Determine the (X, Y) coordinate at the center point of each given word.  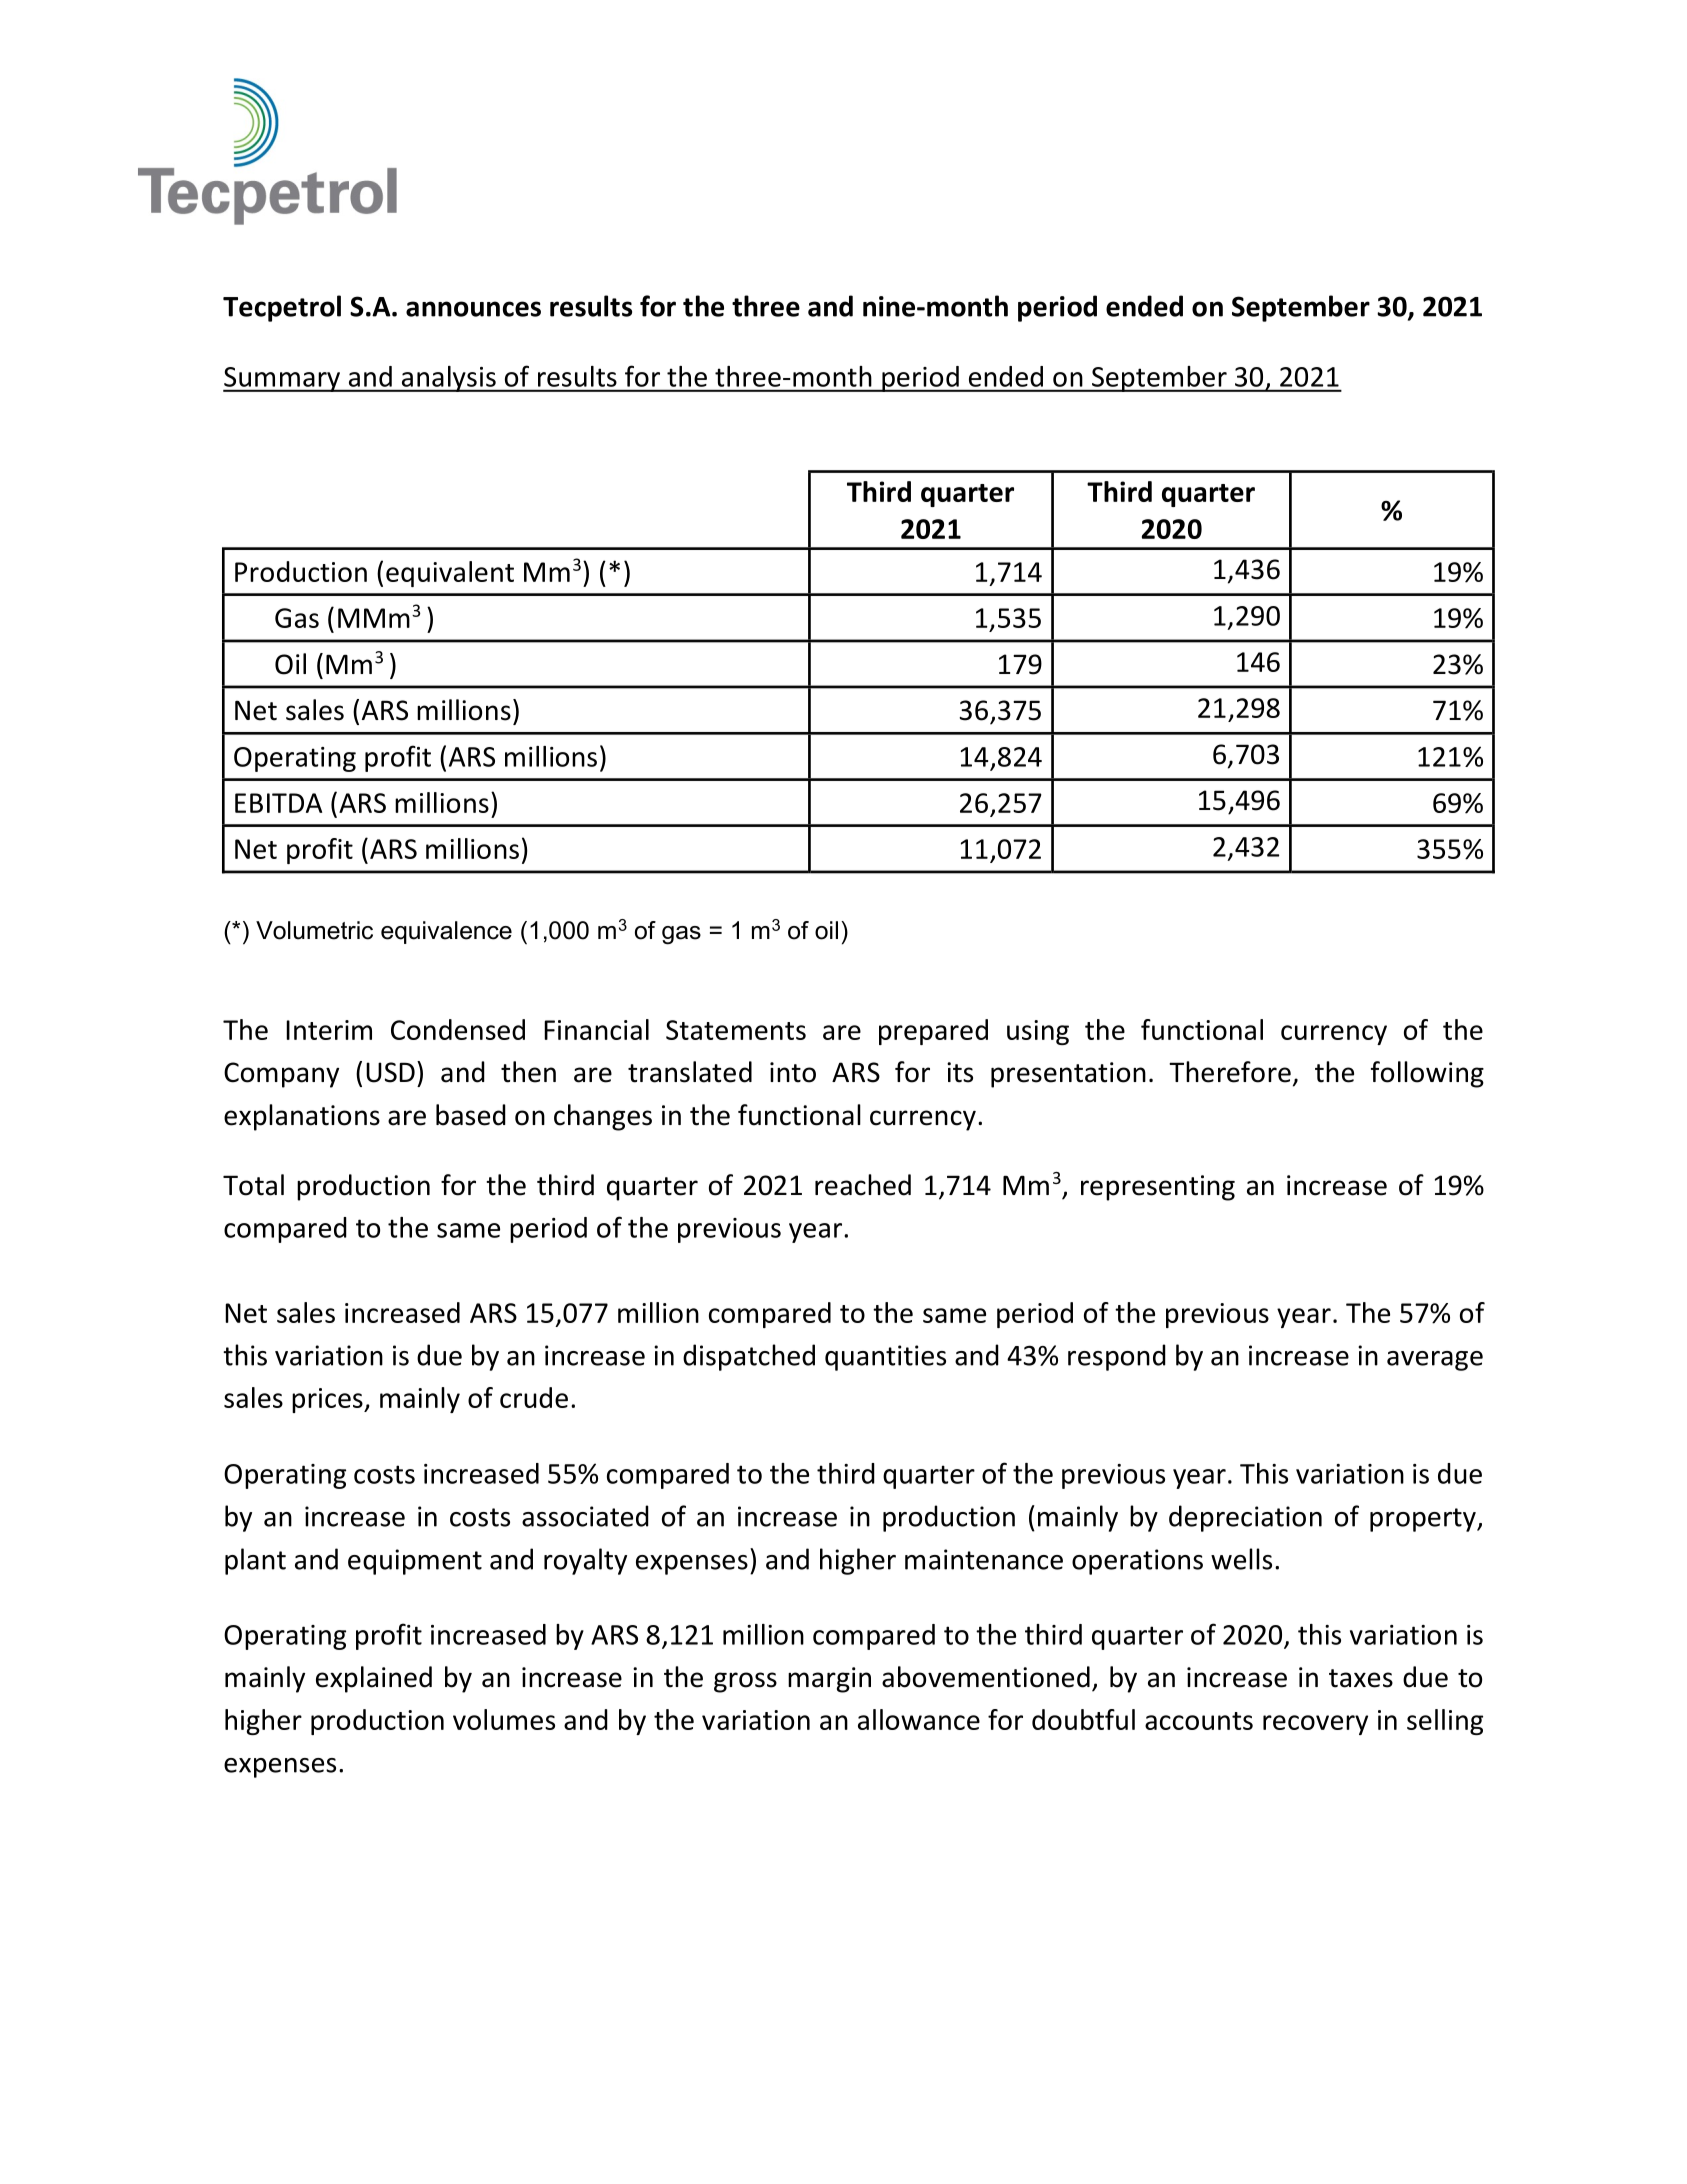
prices (328, 1400)
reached (863, 1185)
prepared (933, 1032)
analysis (448, 379)
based (471, 1115)
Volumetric (314, 930)
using (1038, 1032)
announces (473, 309)
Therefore (1230, 1072)
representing (1158, 1188)
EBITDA (278, 803)
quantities (885, 1358)
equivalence (446, 932)
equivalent (450, 574)
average (1435, 1361)
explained (374, 1679)
